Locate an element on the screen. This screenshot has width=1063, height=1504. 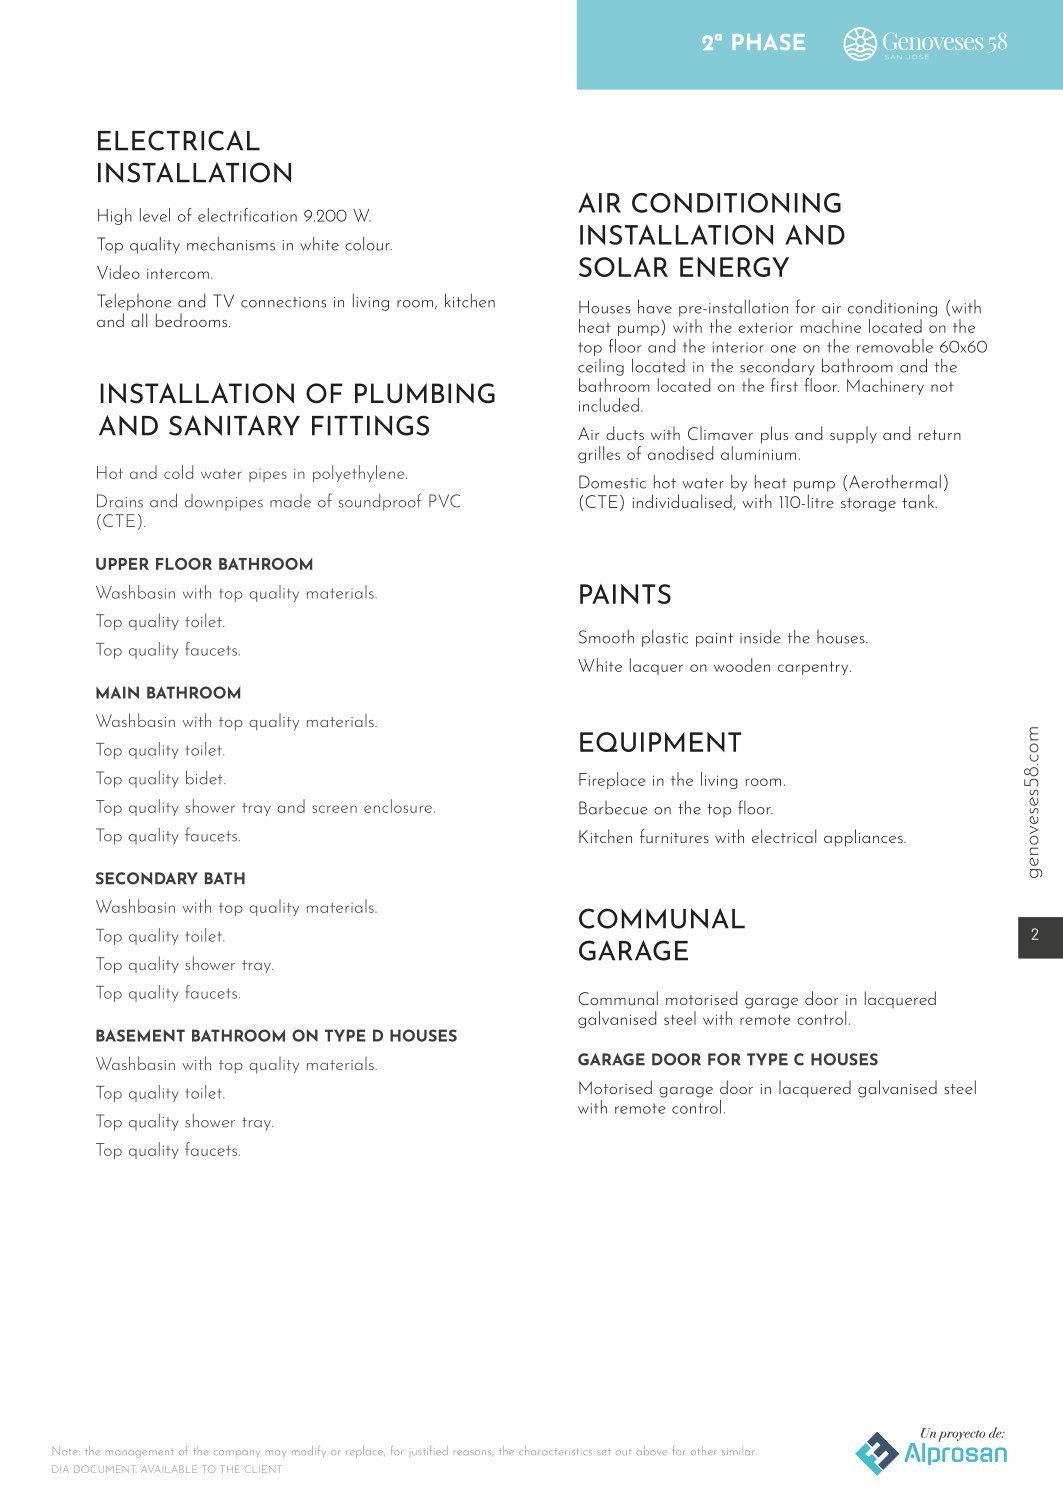
PVC is located at coordinates (444, 501).
